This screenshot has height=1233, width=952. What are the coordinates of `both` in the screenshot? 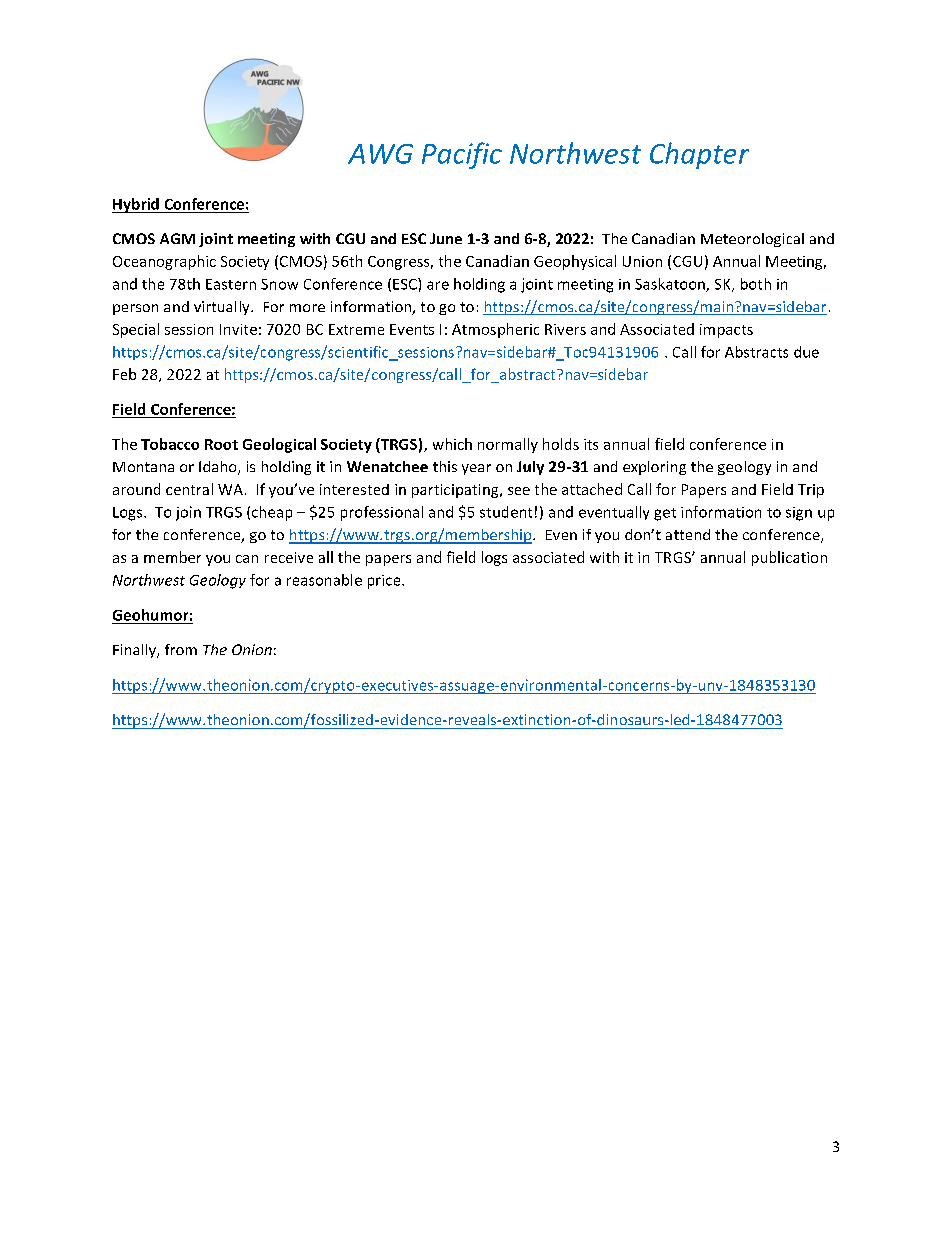 It's located at (756, 284).
